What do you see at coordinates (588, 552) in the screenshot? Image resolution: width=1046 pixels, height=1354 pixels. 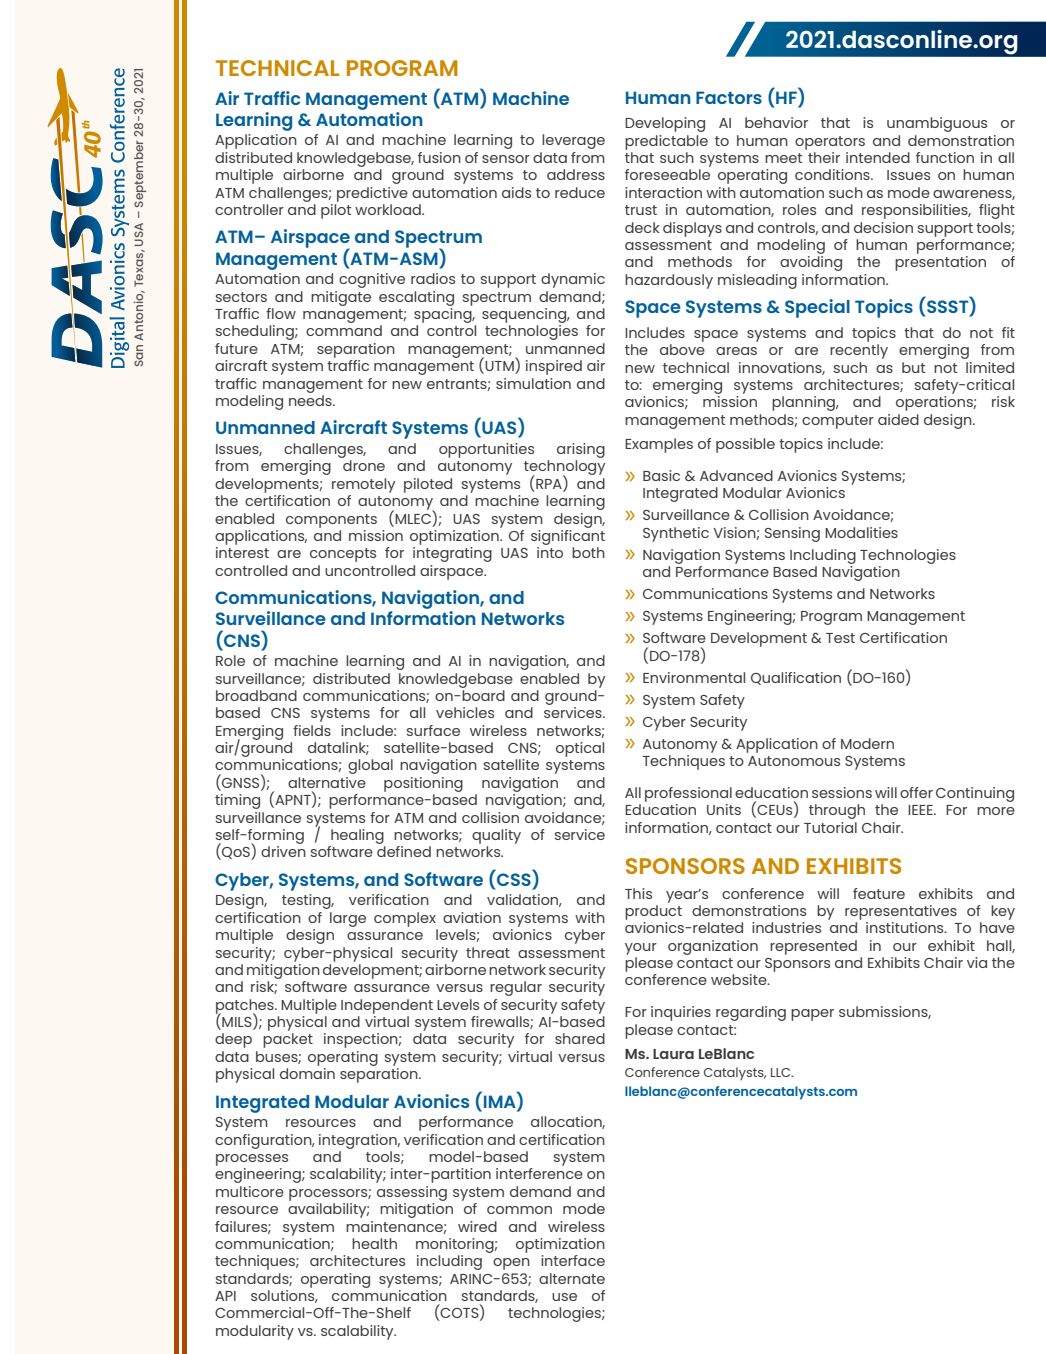 I see `both` at bounding box center [588, 552].
